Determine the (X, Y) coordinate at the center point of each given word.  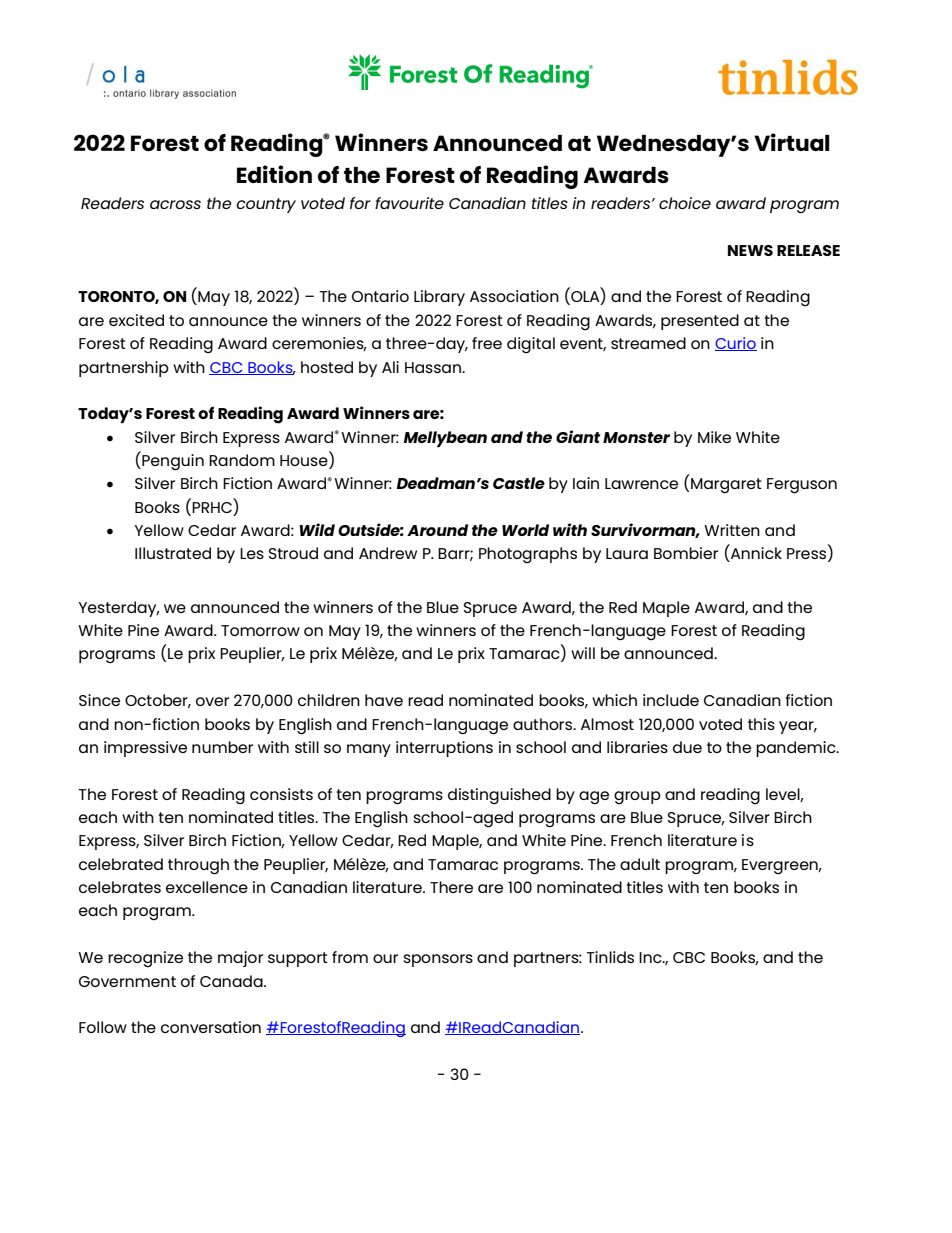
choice (685, 203)
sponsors (438, 960)
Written (732, 530)
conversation (211, 1027)
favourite (409, 203)
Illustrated (173, 553)
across (175, 204)
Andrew (388, 553)
